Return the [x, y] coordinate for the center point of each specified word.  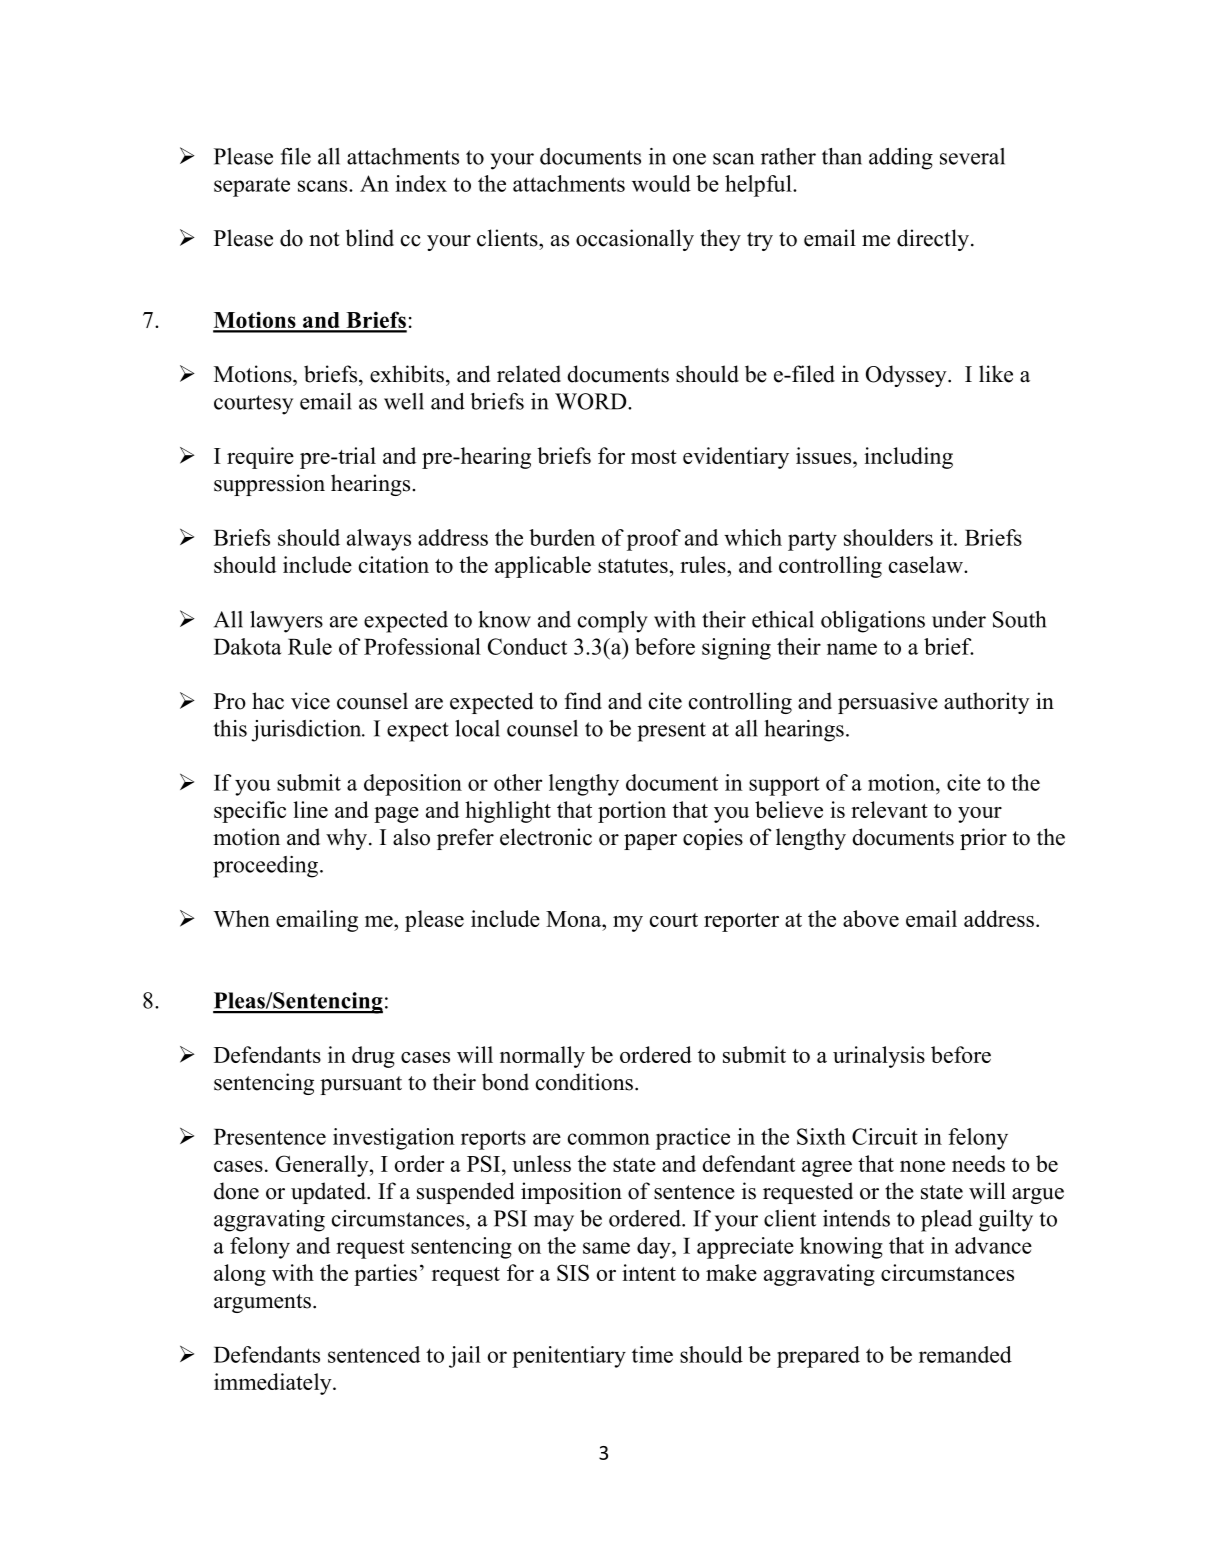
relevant [889, 809]
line [310, 809]
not [324, 239]
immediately [274, 1384]
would [661, 183]
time [652, 1354]
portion [632, 812]
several [972, 156]
